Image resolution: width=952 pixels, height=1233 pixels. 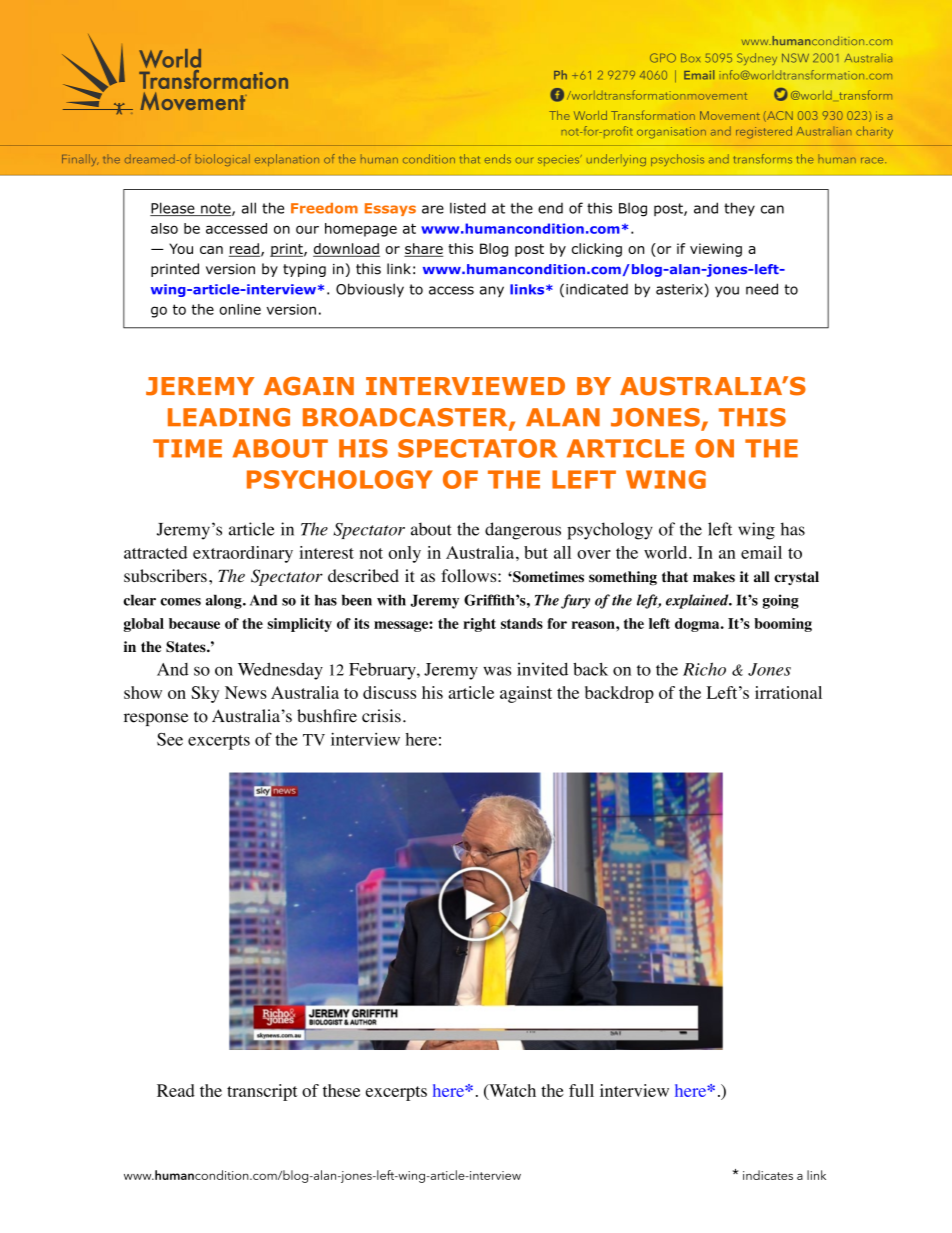 I want to click on listed, so click(x=468, y=208).
